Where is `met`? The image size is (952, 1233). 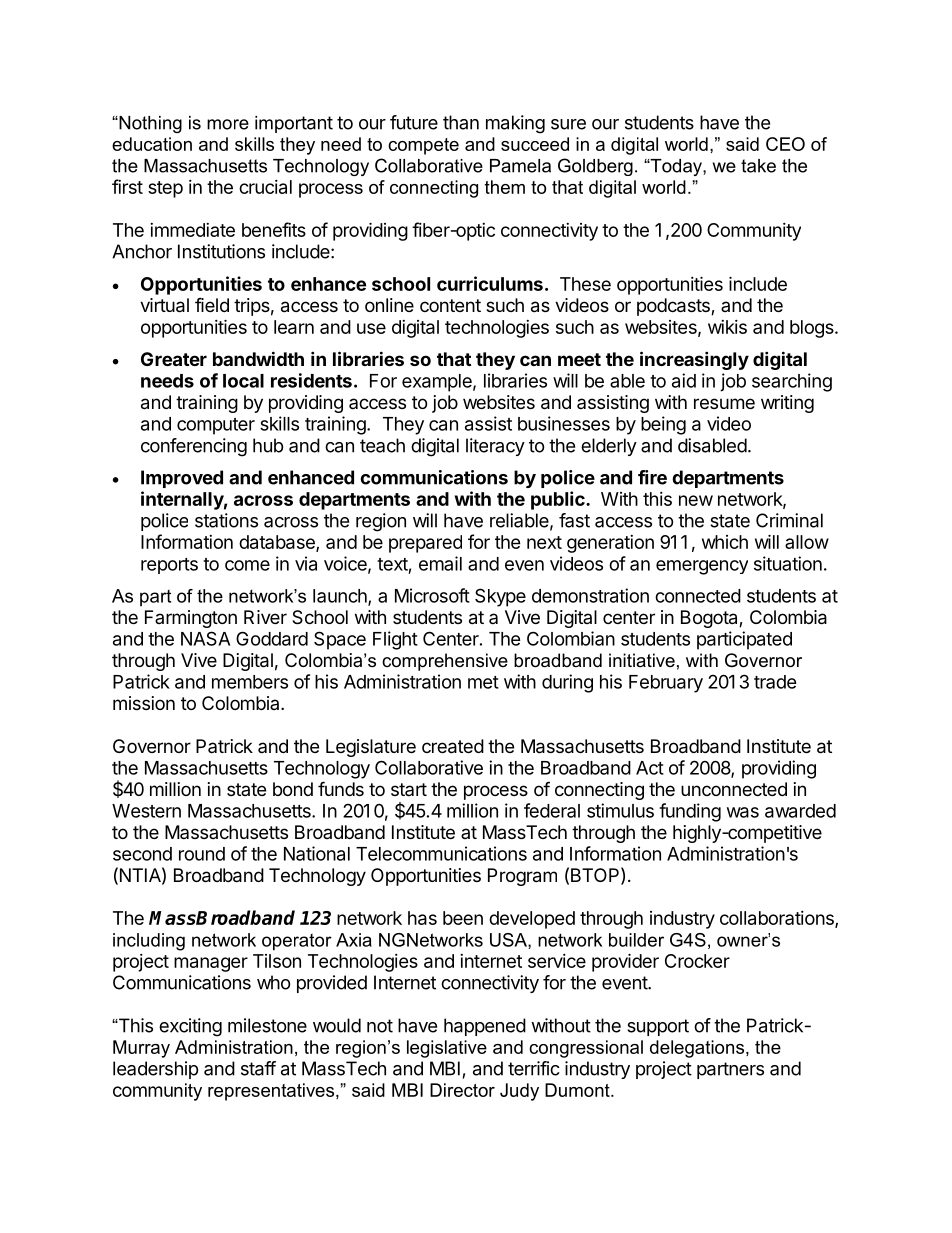 met is located at coordinates (483, 682).
